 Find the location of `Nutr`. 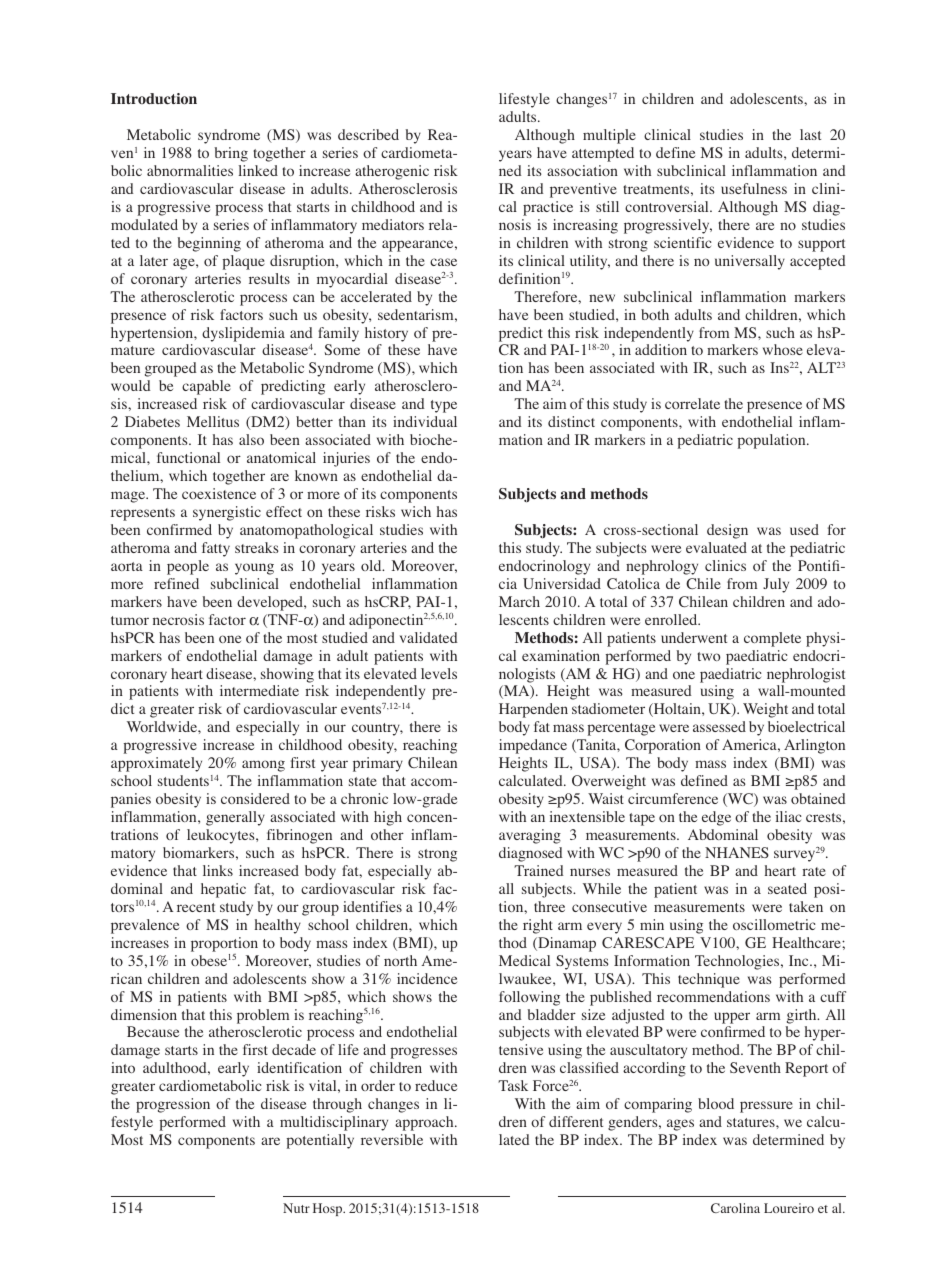

Nutr is located at coordinates (296, 1208).
